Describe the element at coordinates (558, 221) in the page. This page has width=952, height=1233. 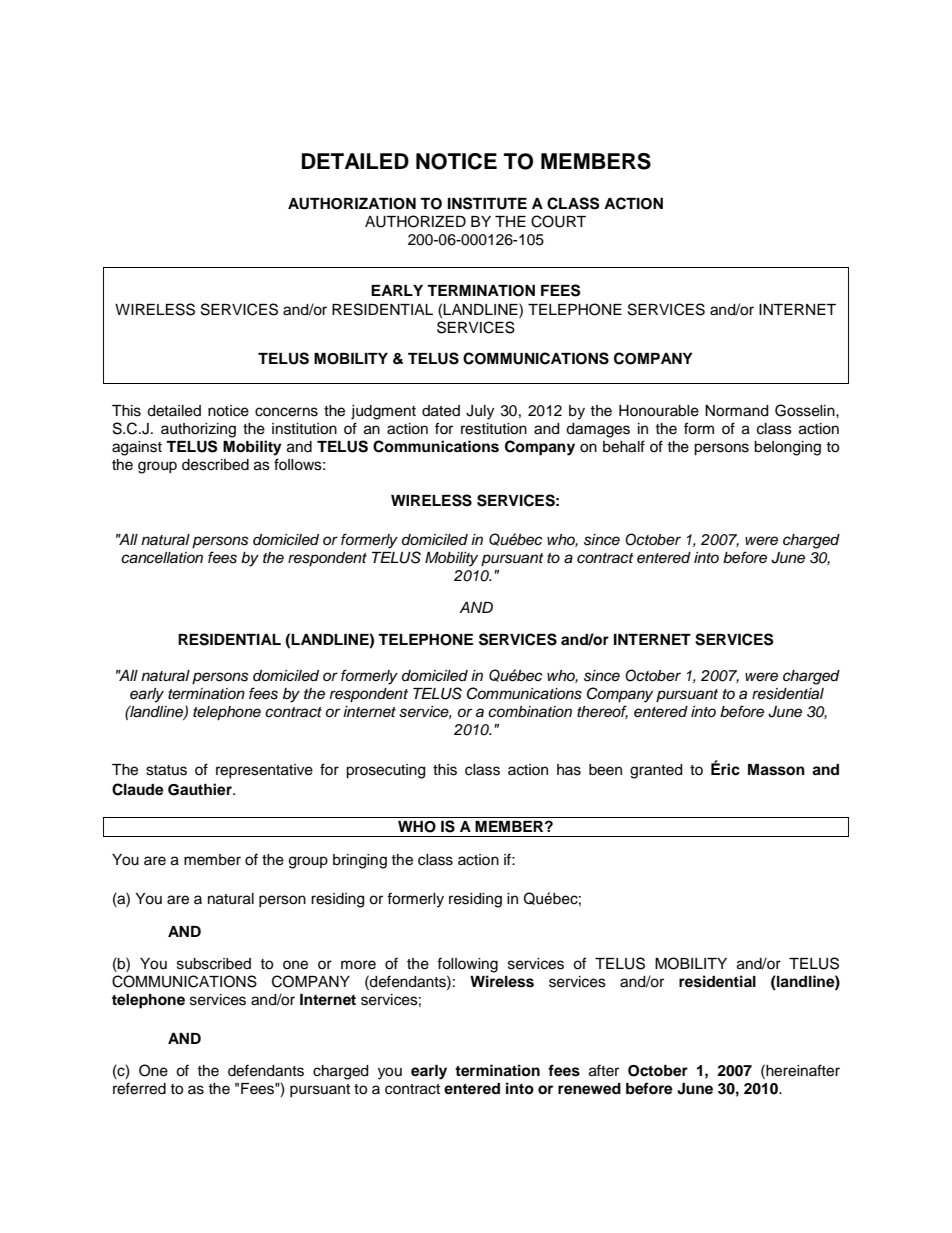
I see `COURT` at that location.
